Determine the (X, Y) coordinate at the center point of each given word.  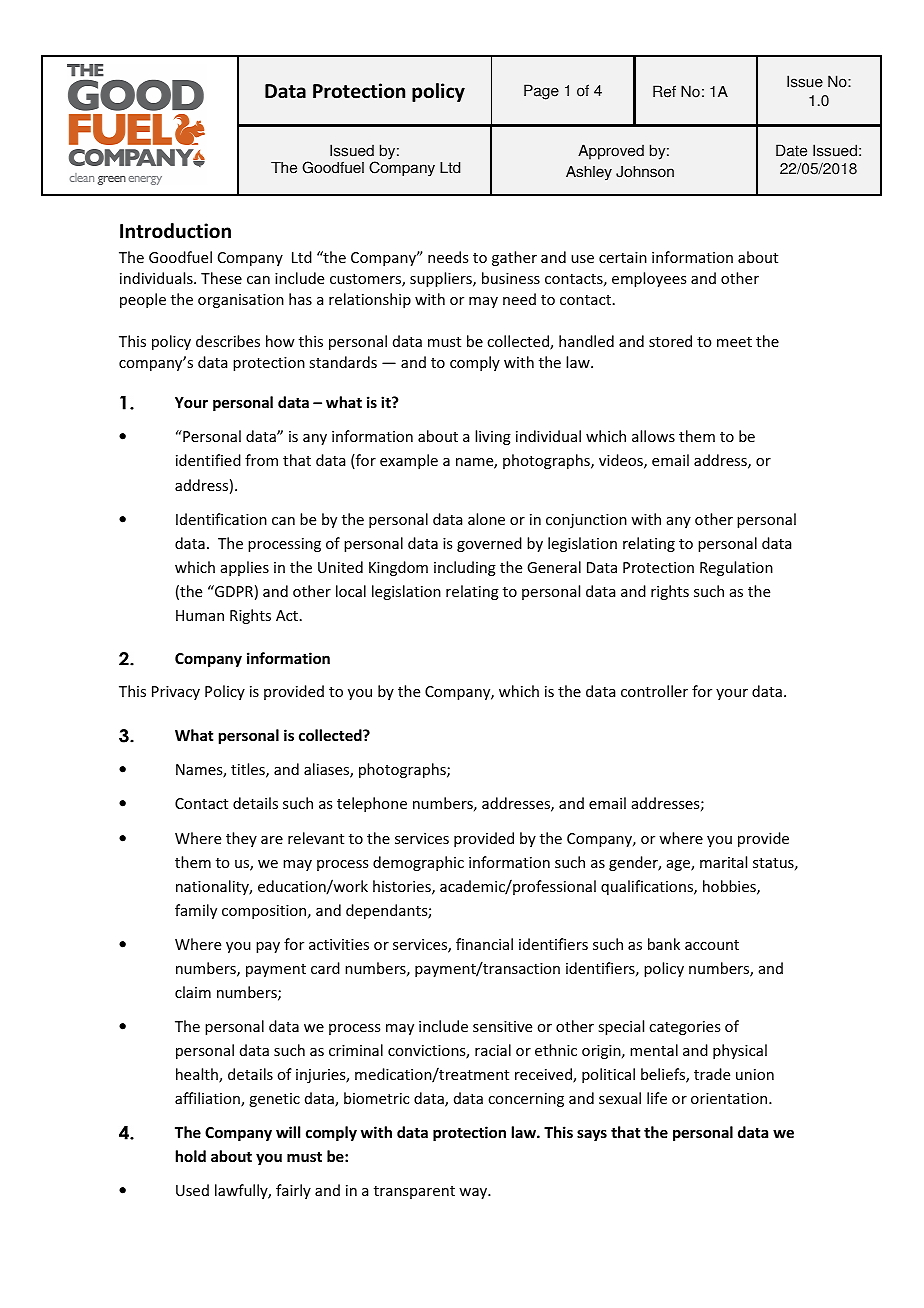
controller (654, 691)
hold (191, 1156)
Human (200, 615)
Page (541, 92)
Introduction (175, 231)
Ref (664, 91)
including (465, 568)
